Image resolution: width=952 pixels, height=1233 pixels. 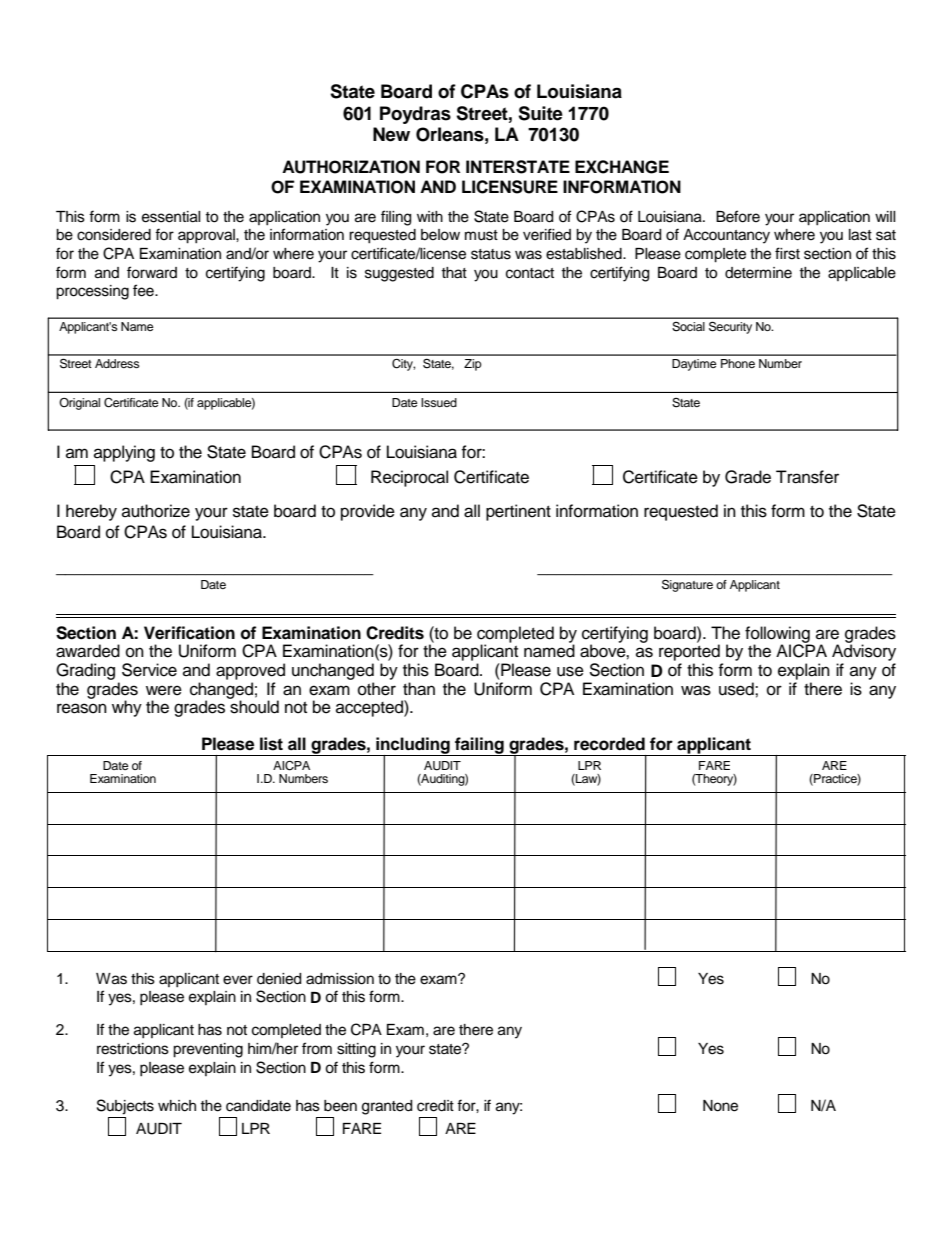 I want to click on recorded, so click(x=609, y=744).
